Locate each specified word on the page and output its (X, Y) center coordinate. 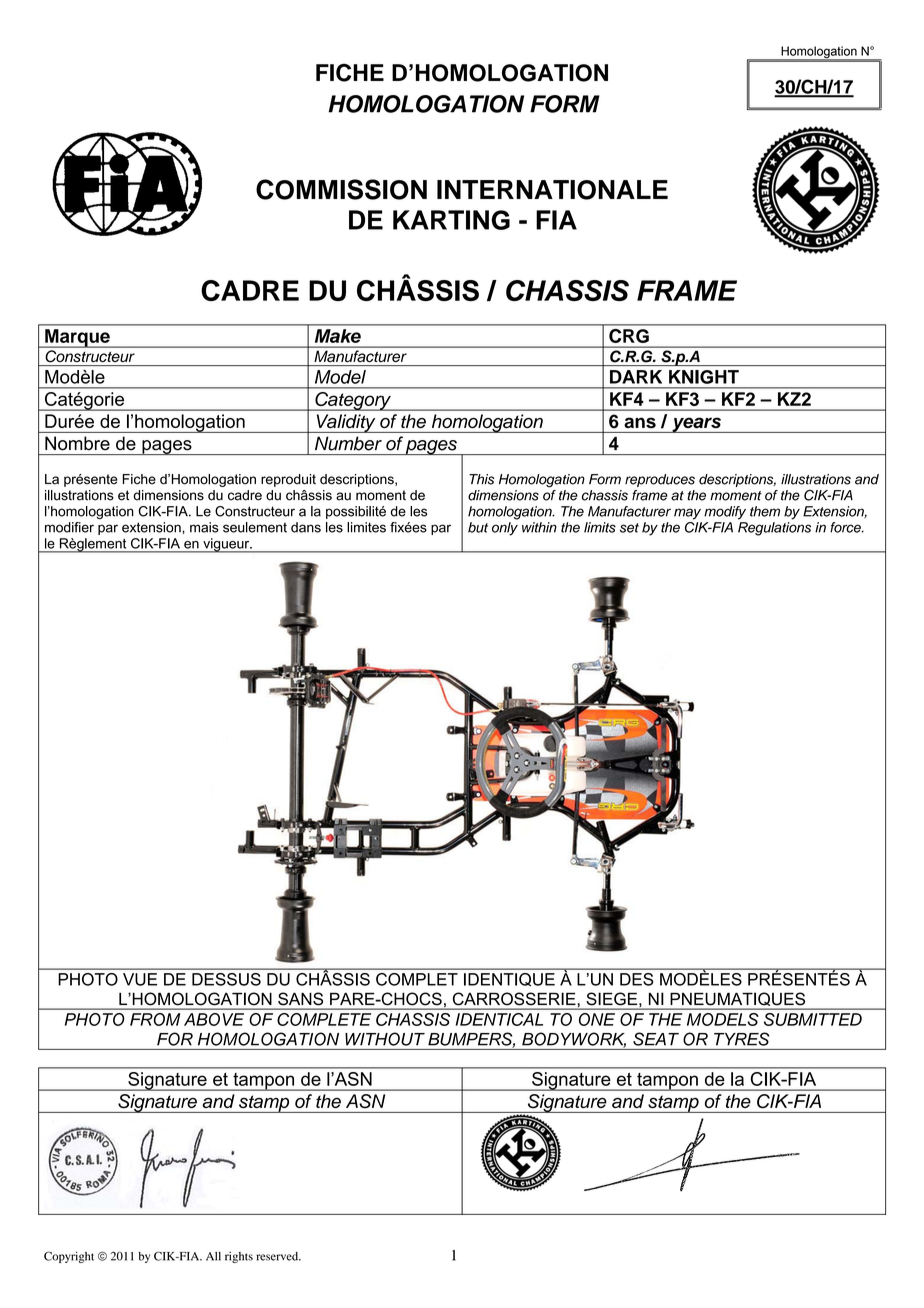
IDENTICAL (499, 1019)
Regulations (774, 529)
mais (204, 527)
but (478, 527)
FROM (155, 1019)
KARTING (451, 220)
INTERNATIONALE (552, 190)
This (481, 479)
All (213, 1256)
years (696, 425)
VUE (140, 979)
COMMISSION (341, 189)
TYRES (741, 1039)
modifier (69, 527)
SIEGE (613, 998)
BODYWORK (574, 1040)
